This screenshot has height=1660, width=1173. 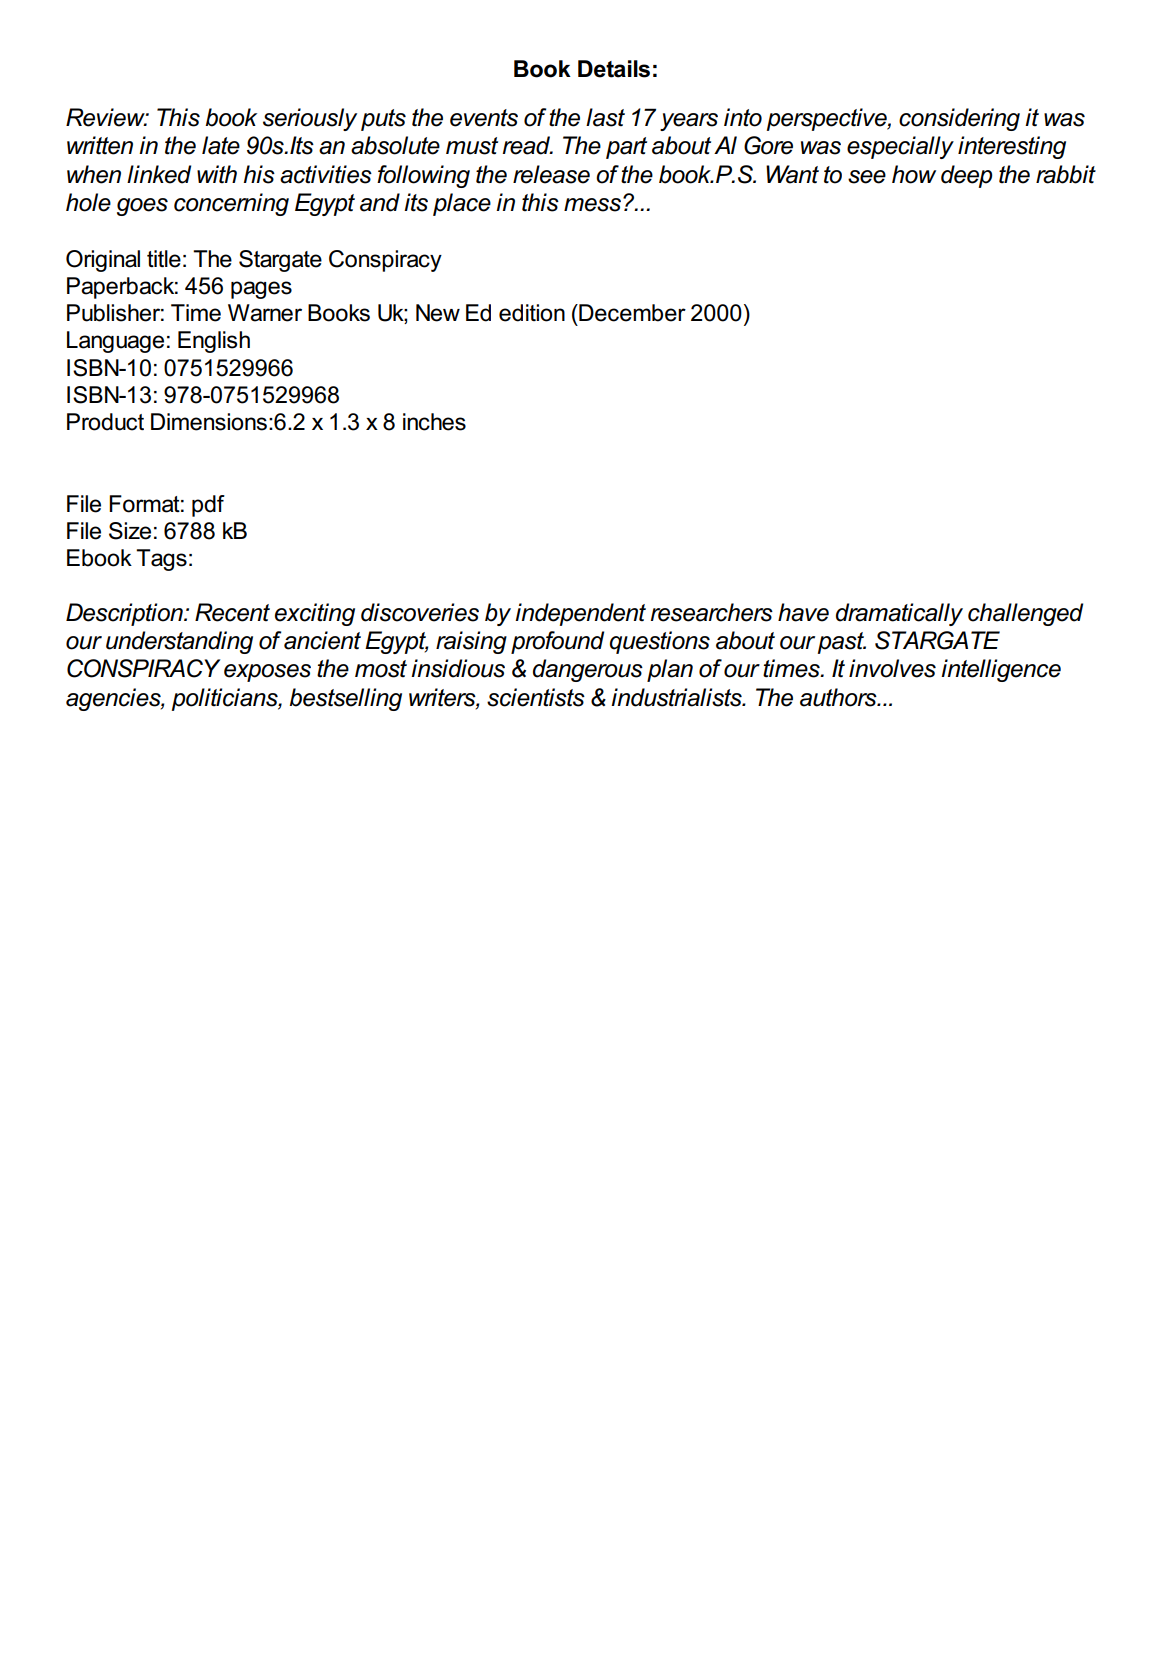 What do you see at coordinates (588, 670) in the screenshot?
I see `dangerous` at bounding box center [588, 670].
